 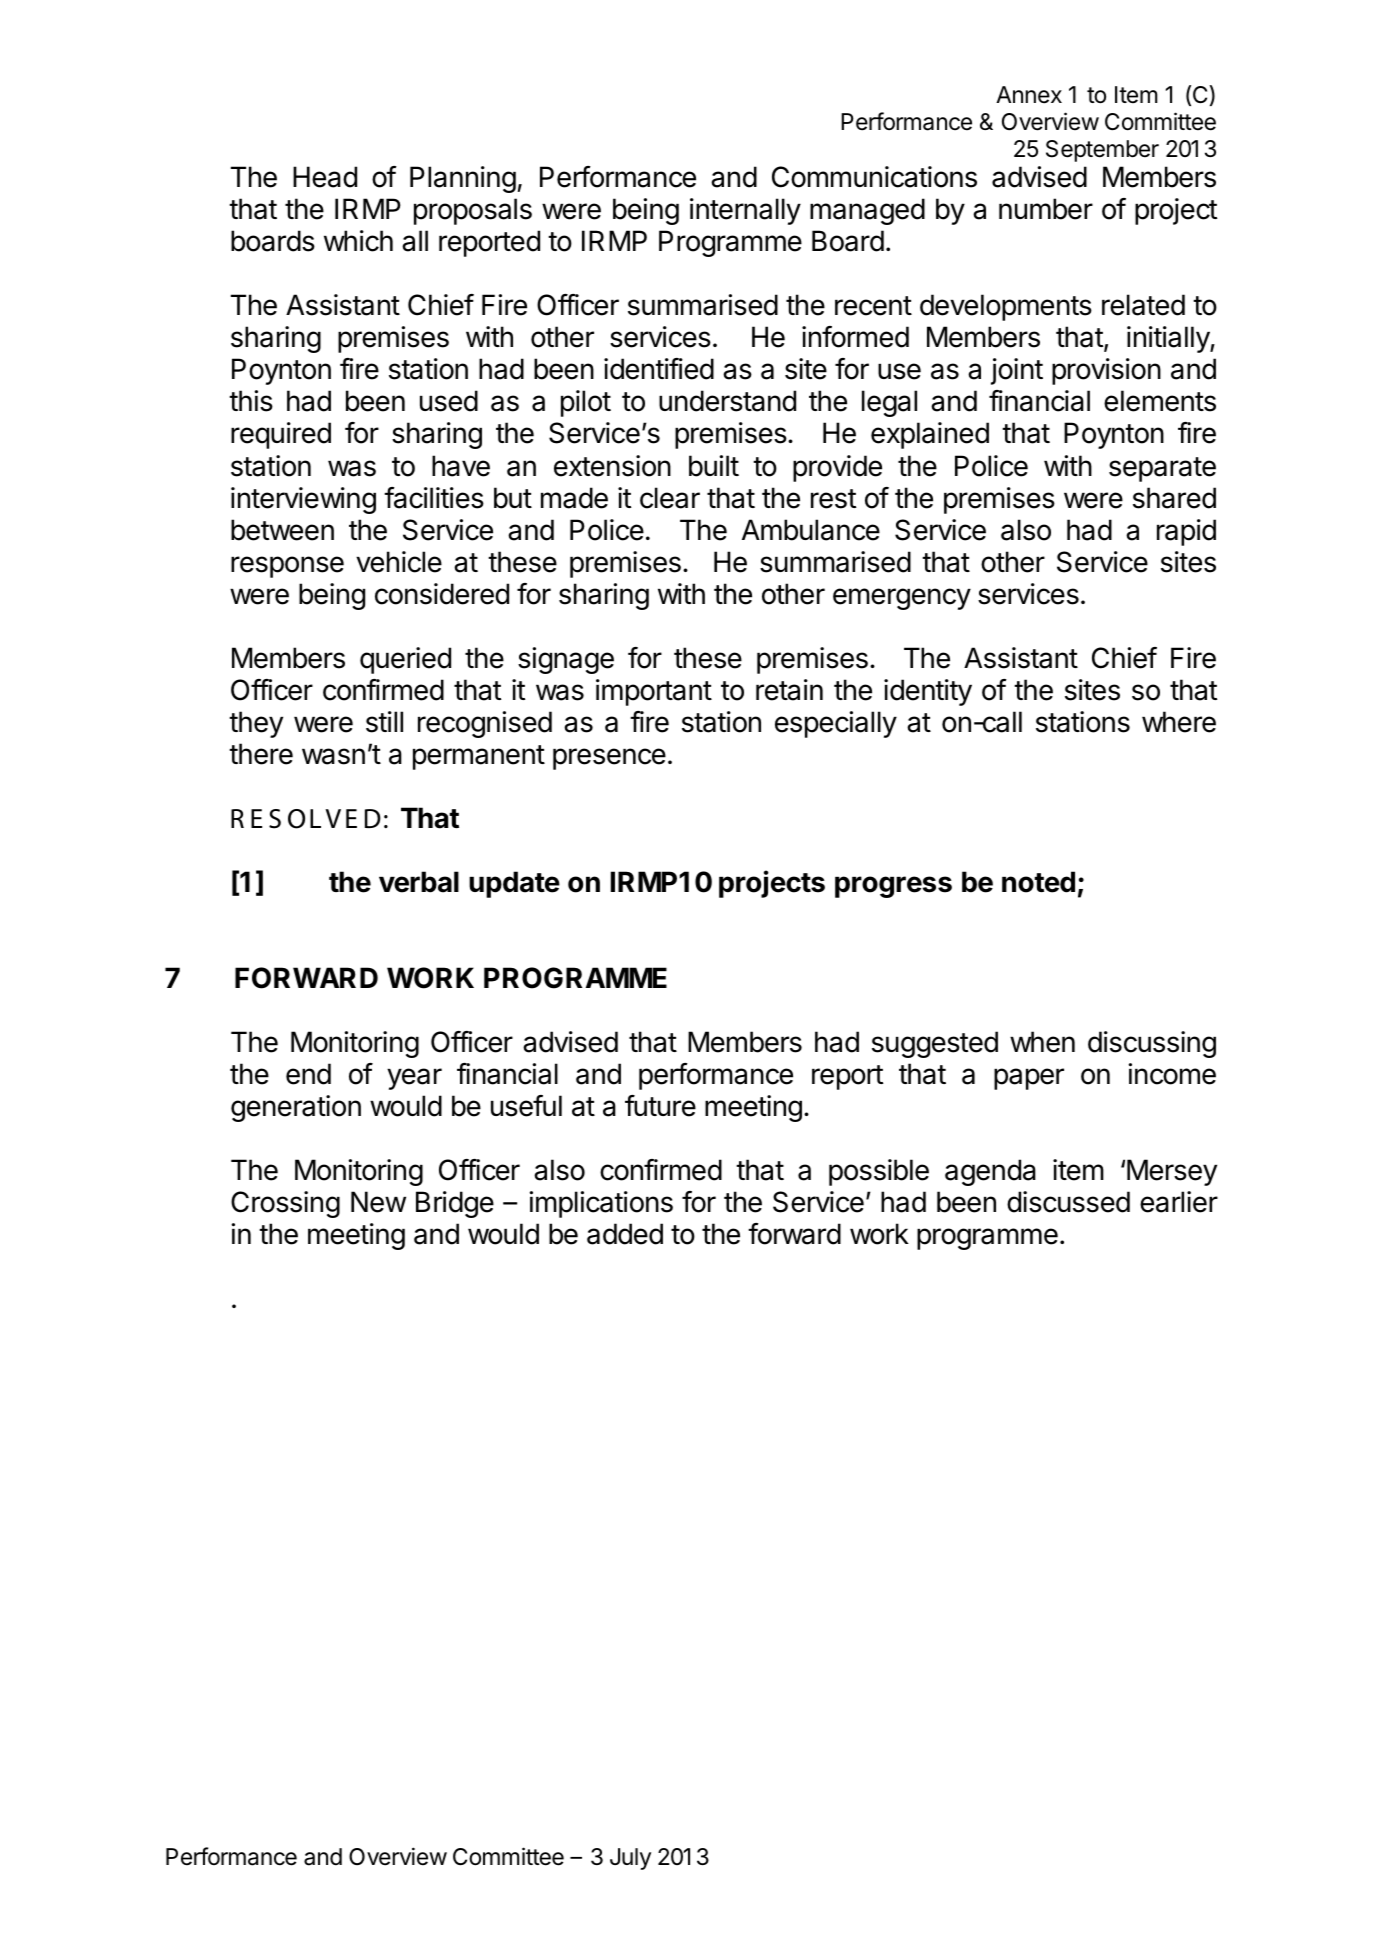 I want to click on discussed, so click(x=1068, y=1202).
